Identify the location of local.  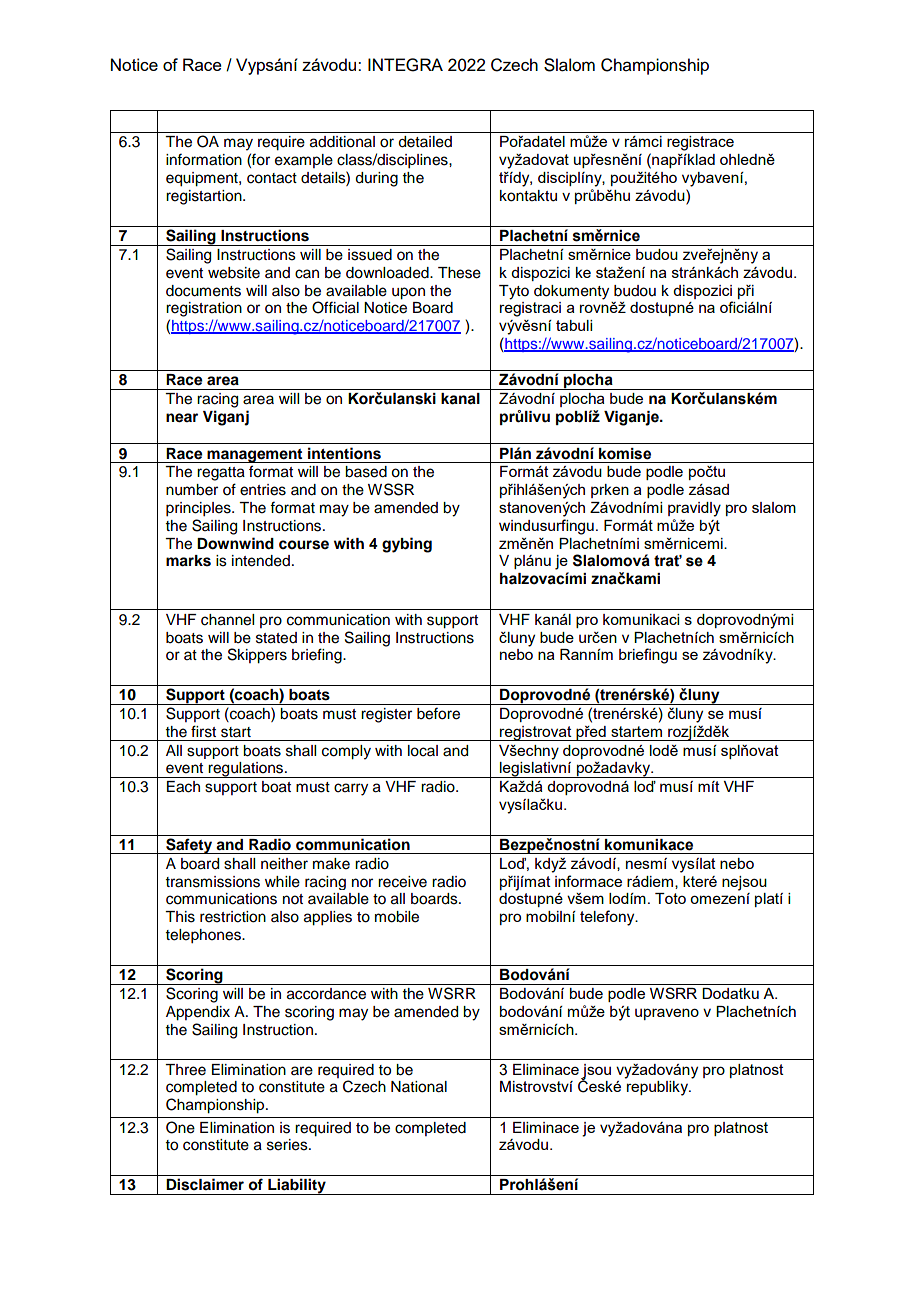
(423, 751).
